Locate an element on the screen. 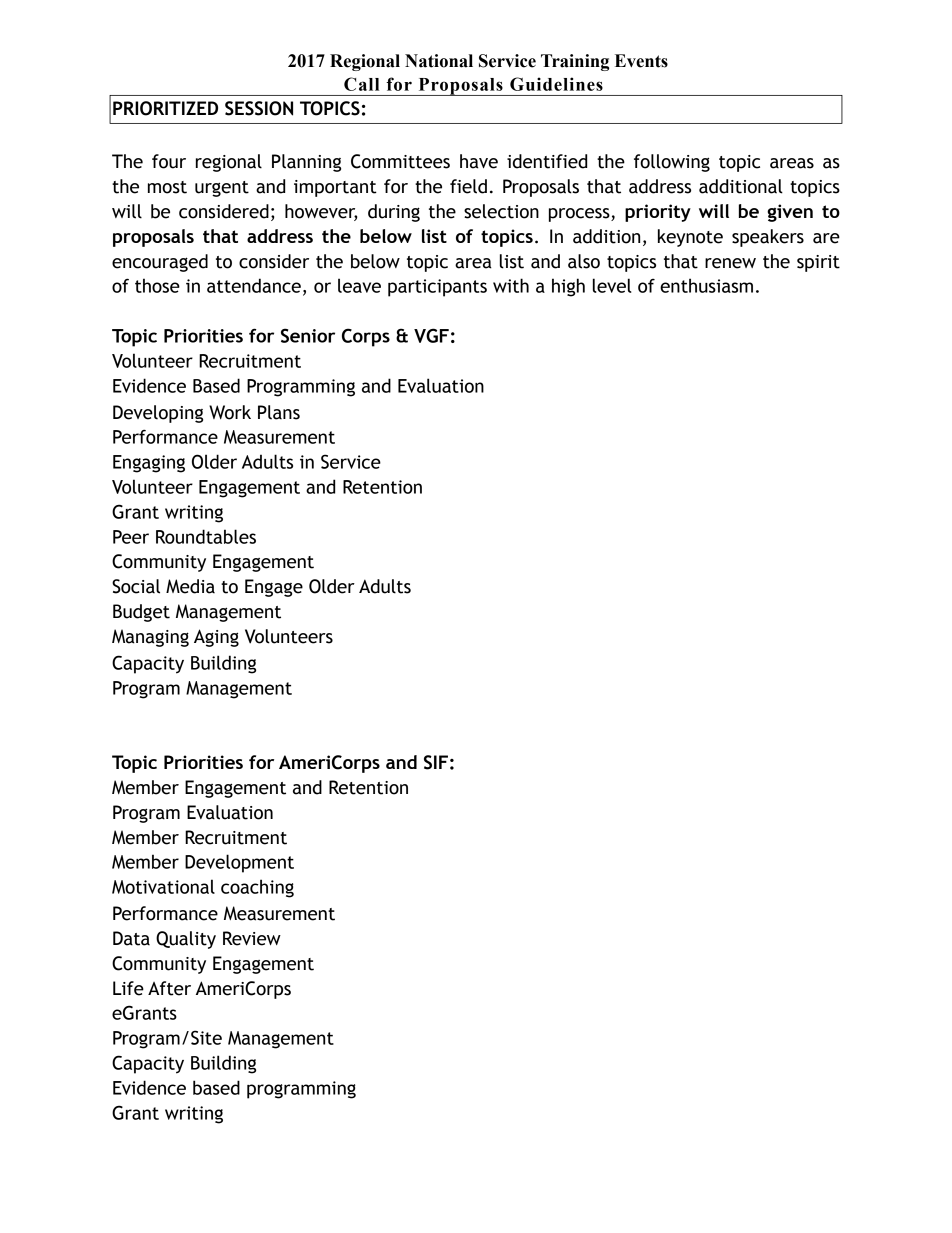 This screenshot has height=1233, width=952. Quality is located at coordinates (186, 940).
